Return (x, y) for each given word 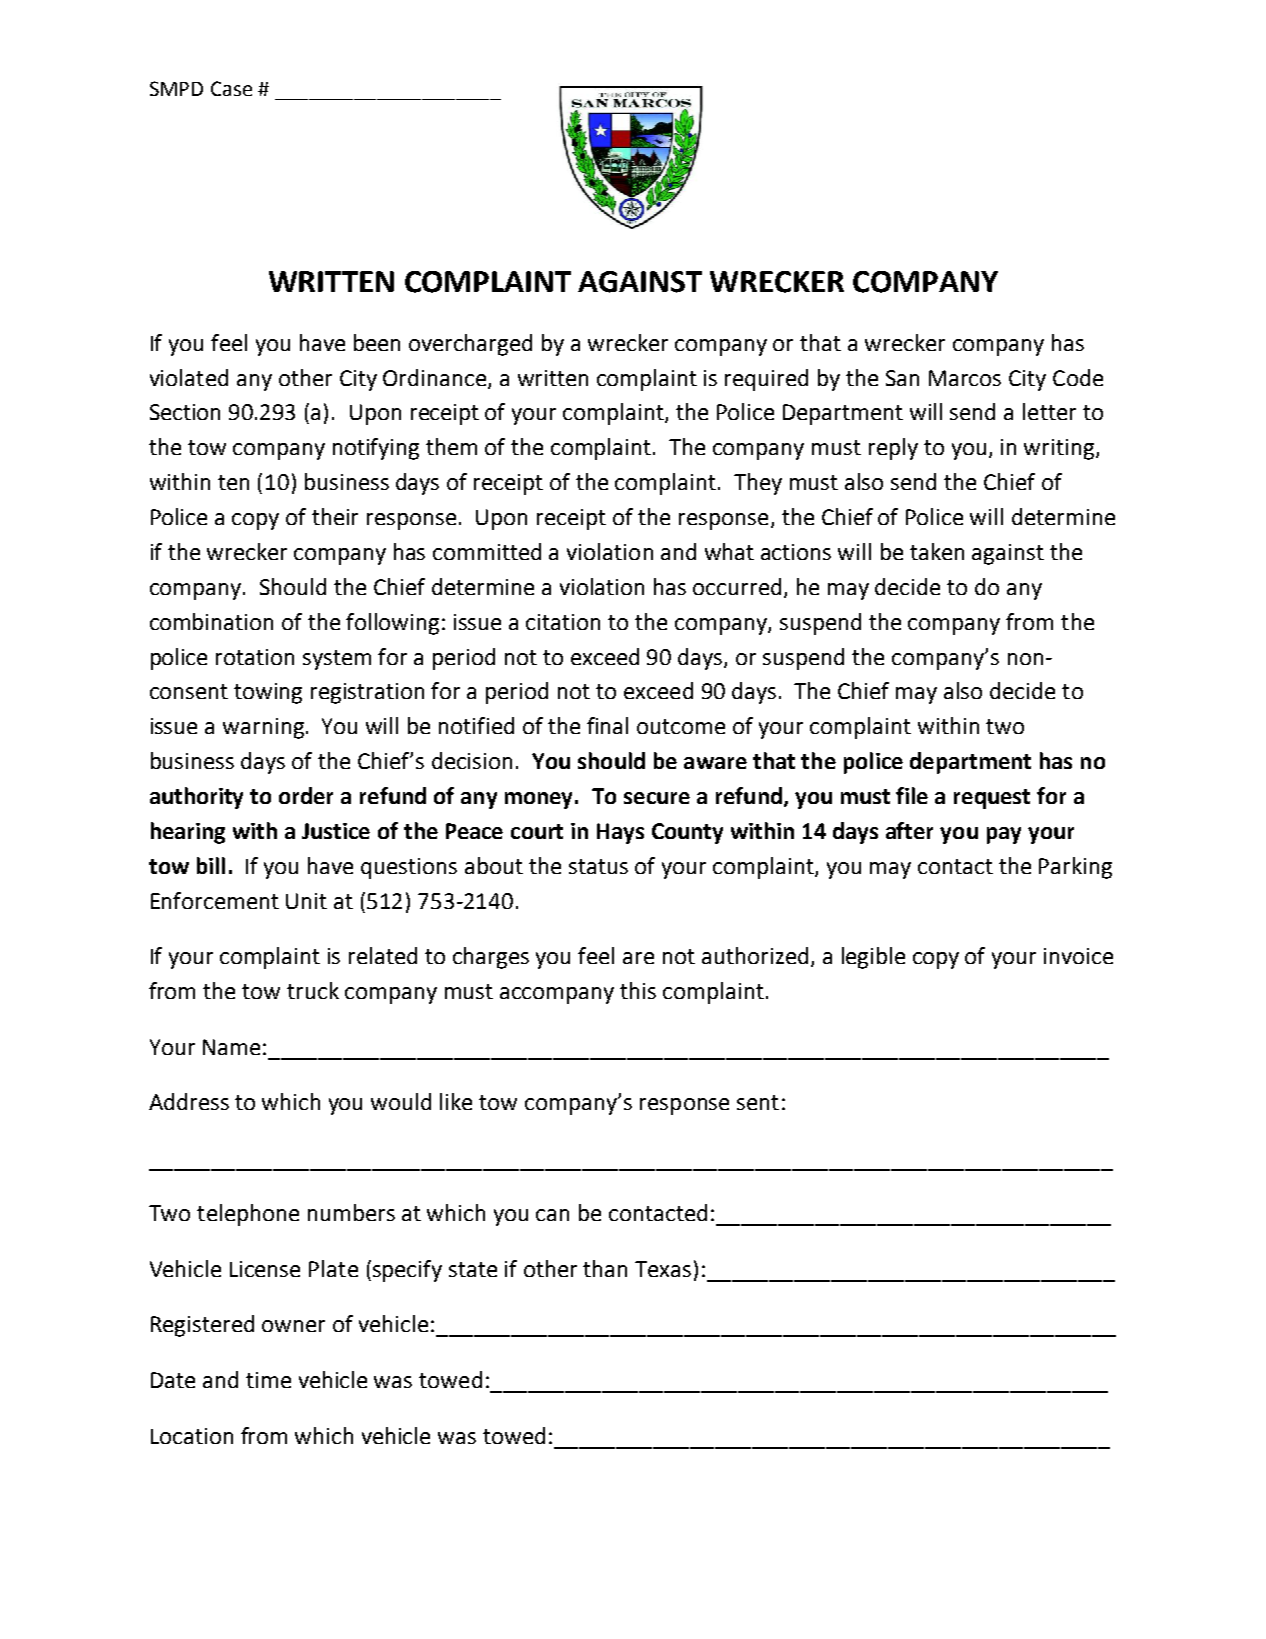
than (605, 1268)
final (607, 725)
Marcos (965, 378)
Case (231, 88)
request (992, 799)
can (552, 1215)
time (268, 1380)
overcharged (470, 345)
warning (263, 728)
